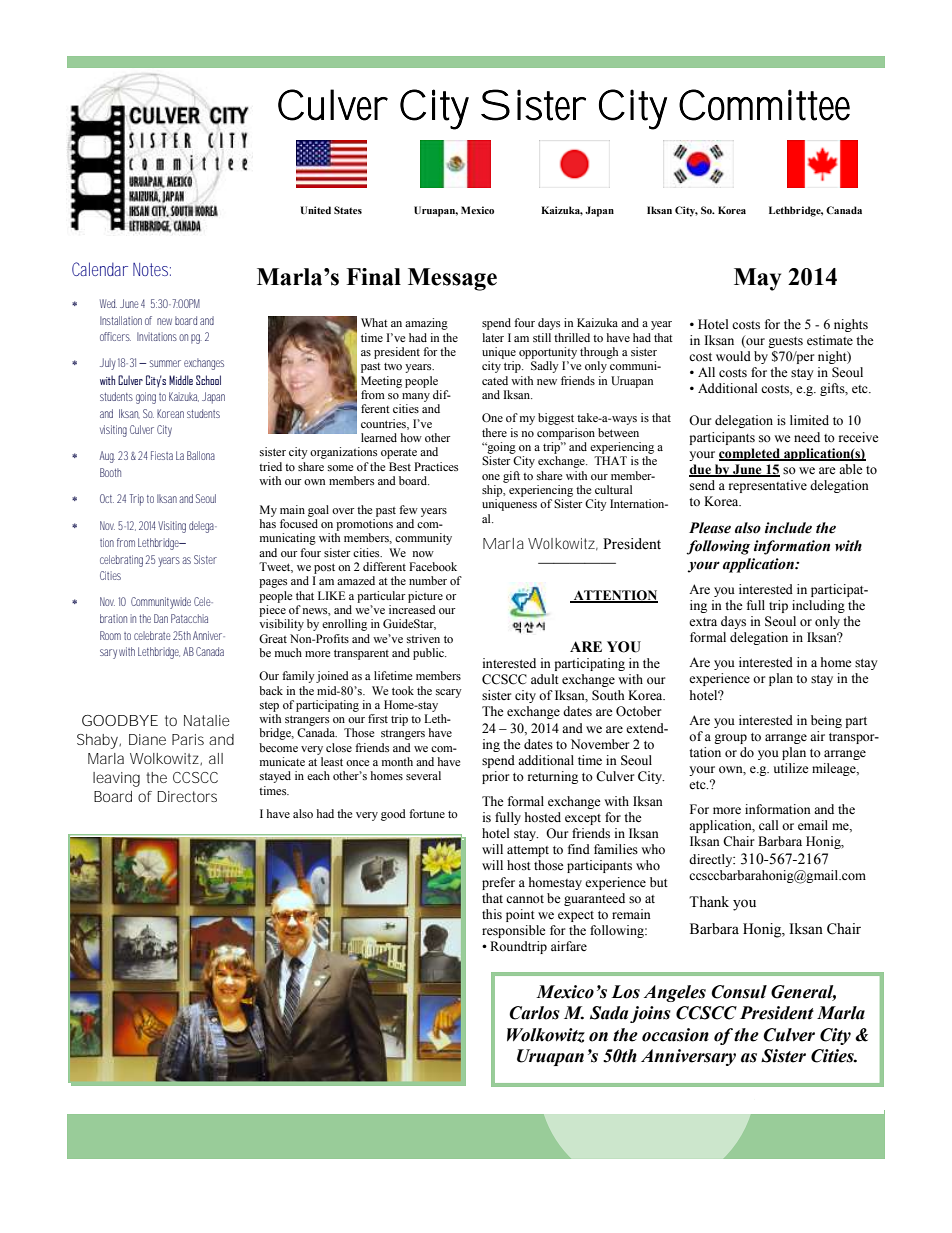 The height and width of the page is (1233, 952). Describe the element at coordinates (809, 420) in the page. I see `limited` at that location.
